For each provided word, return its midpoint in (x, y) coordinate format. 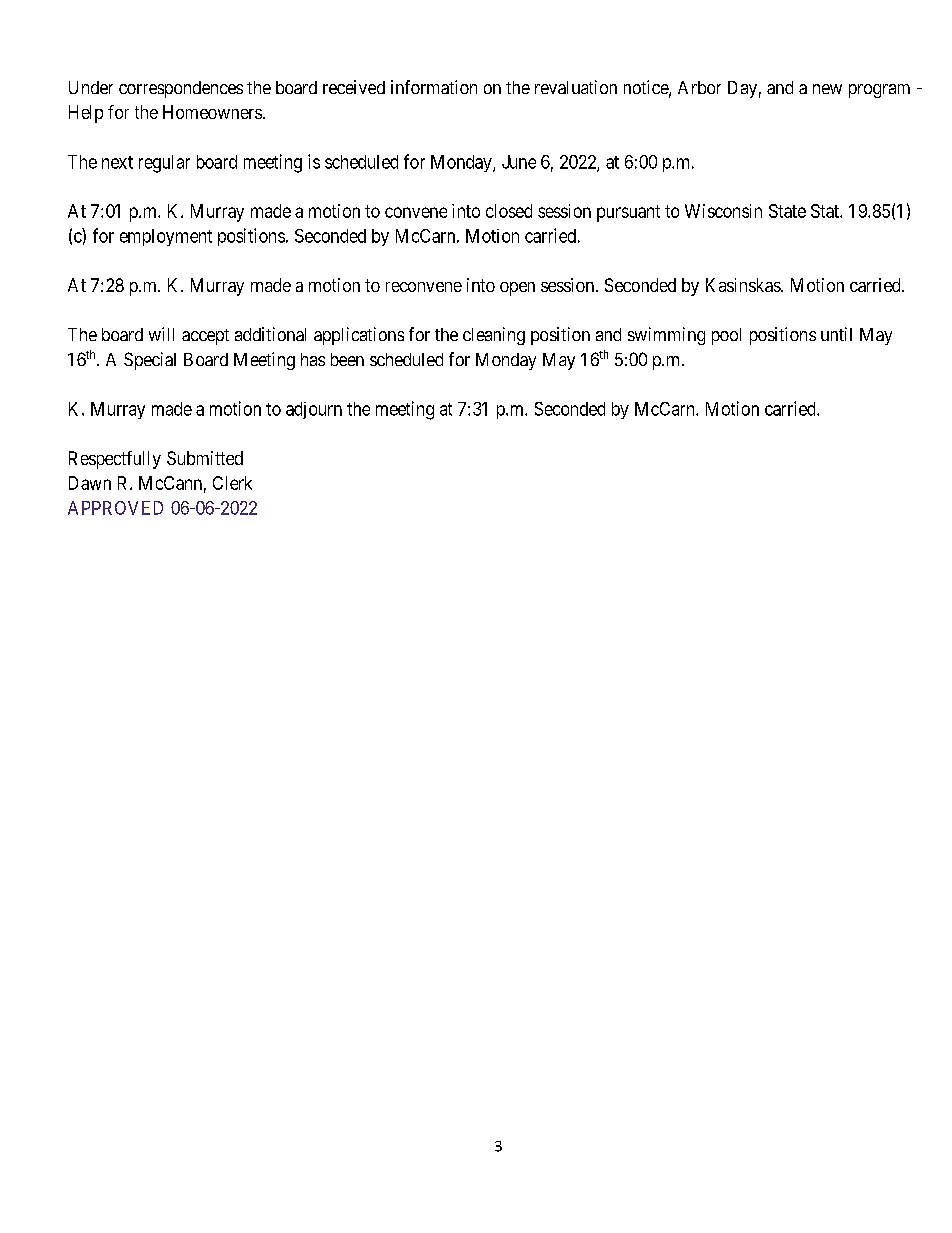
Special (150, 361)
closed (509, 211)
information (434, 87)
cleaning (494, 336)
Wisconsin (723, 211)
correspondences (181, 89)
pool (726, 336)
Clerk (232, 483)
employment (166, 237)
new (827, 89)
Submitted (205, 458)
